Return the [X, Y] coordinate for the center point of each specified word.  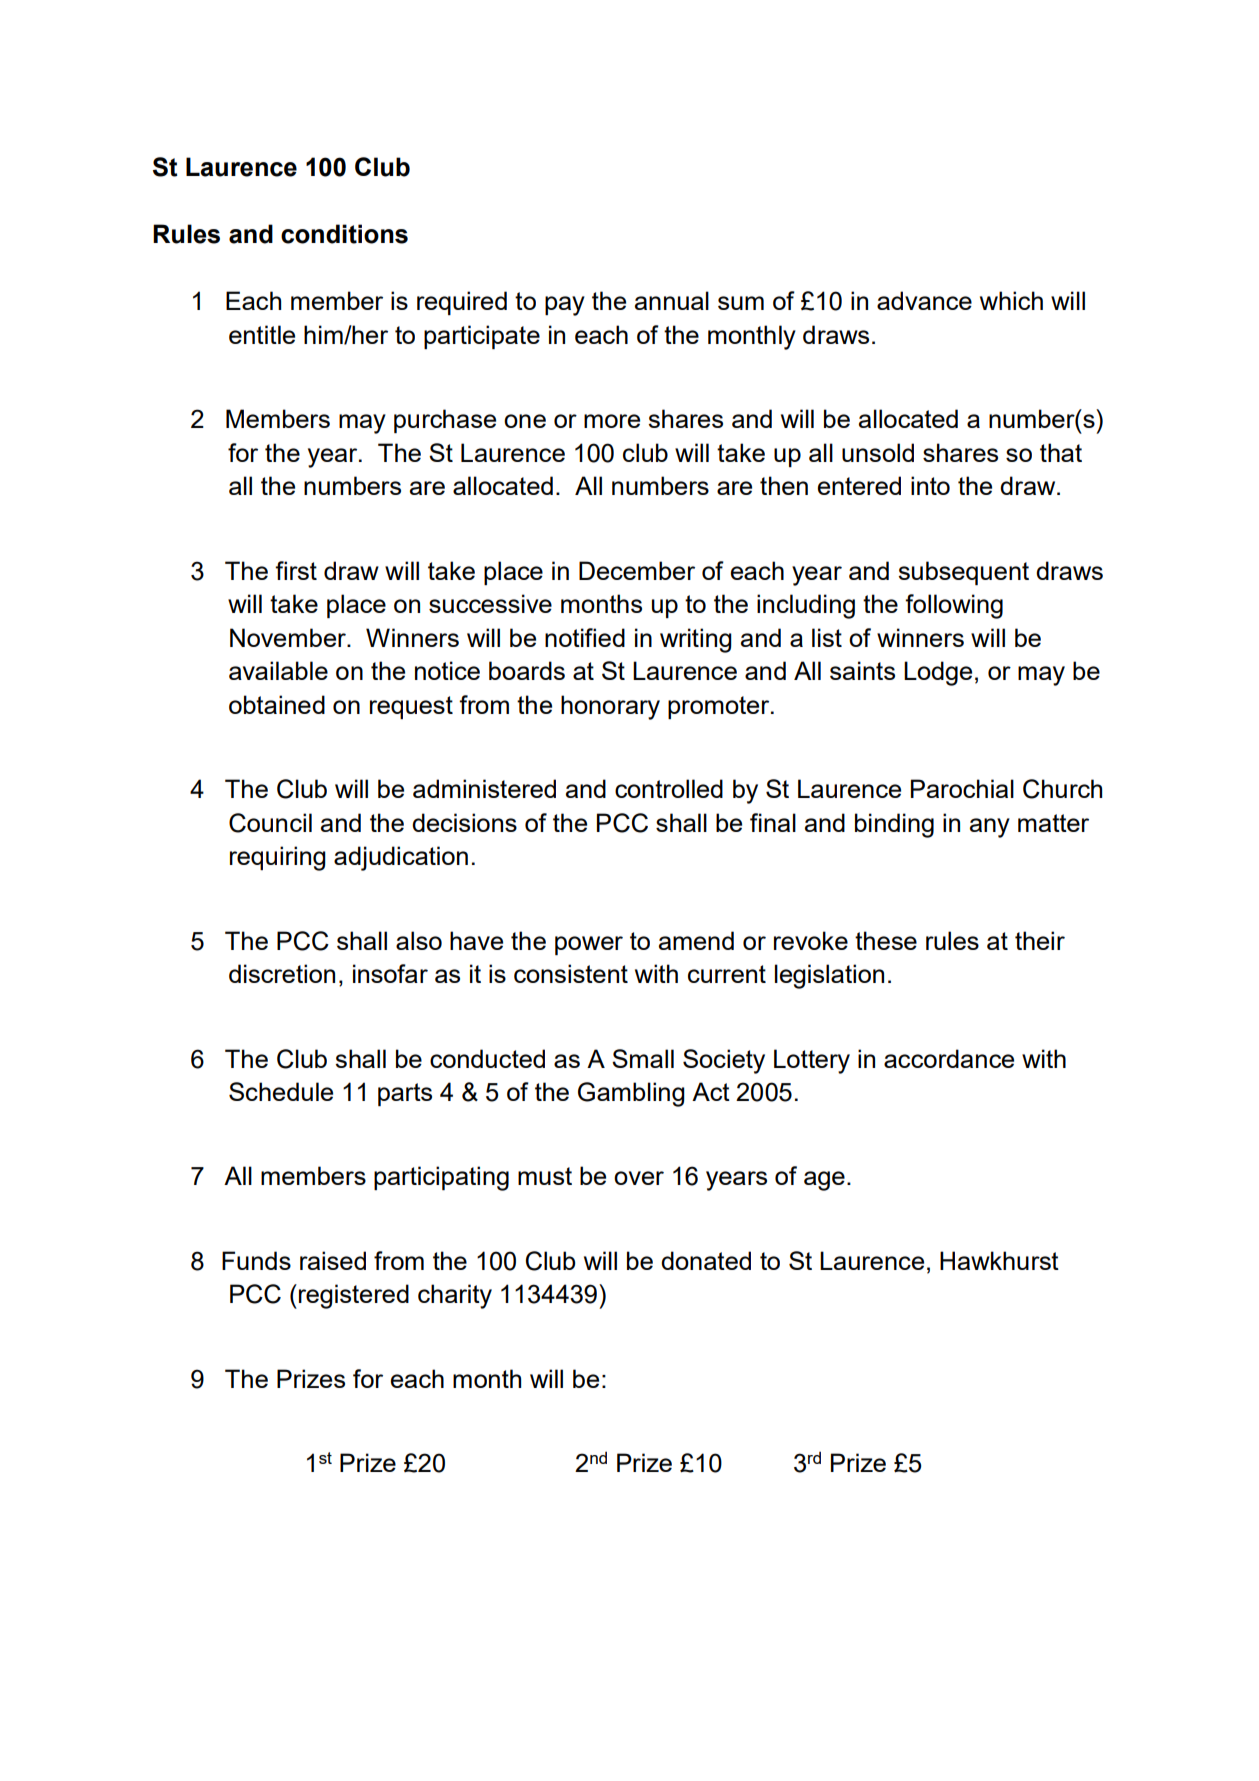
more [612, 421]
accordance [949, 1058]
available [278, 670]
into [930, 485]
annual [672, 300]
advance [924, 300]
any [990, 828]
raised [333, 1260]
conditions [344, 234]
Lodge [938, 673]
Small [643, 1058]
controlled [669, 788]
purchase [445, 421]
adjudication [401, 858]
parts [405, 1094]
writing [696, 640]
